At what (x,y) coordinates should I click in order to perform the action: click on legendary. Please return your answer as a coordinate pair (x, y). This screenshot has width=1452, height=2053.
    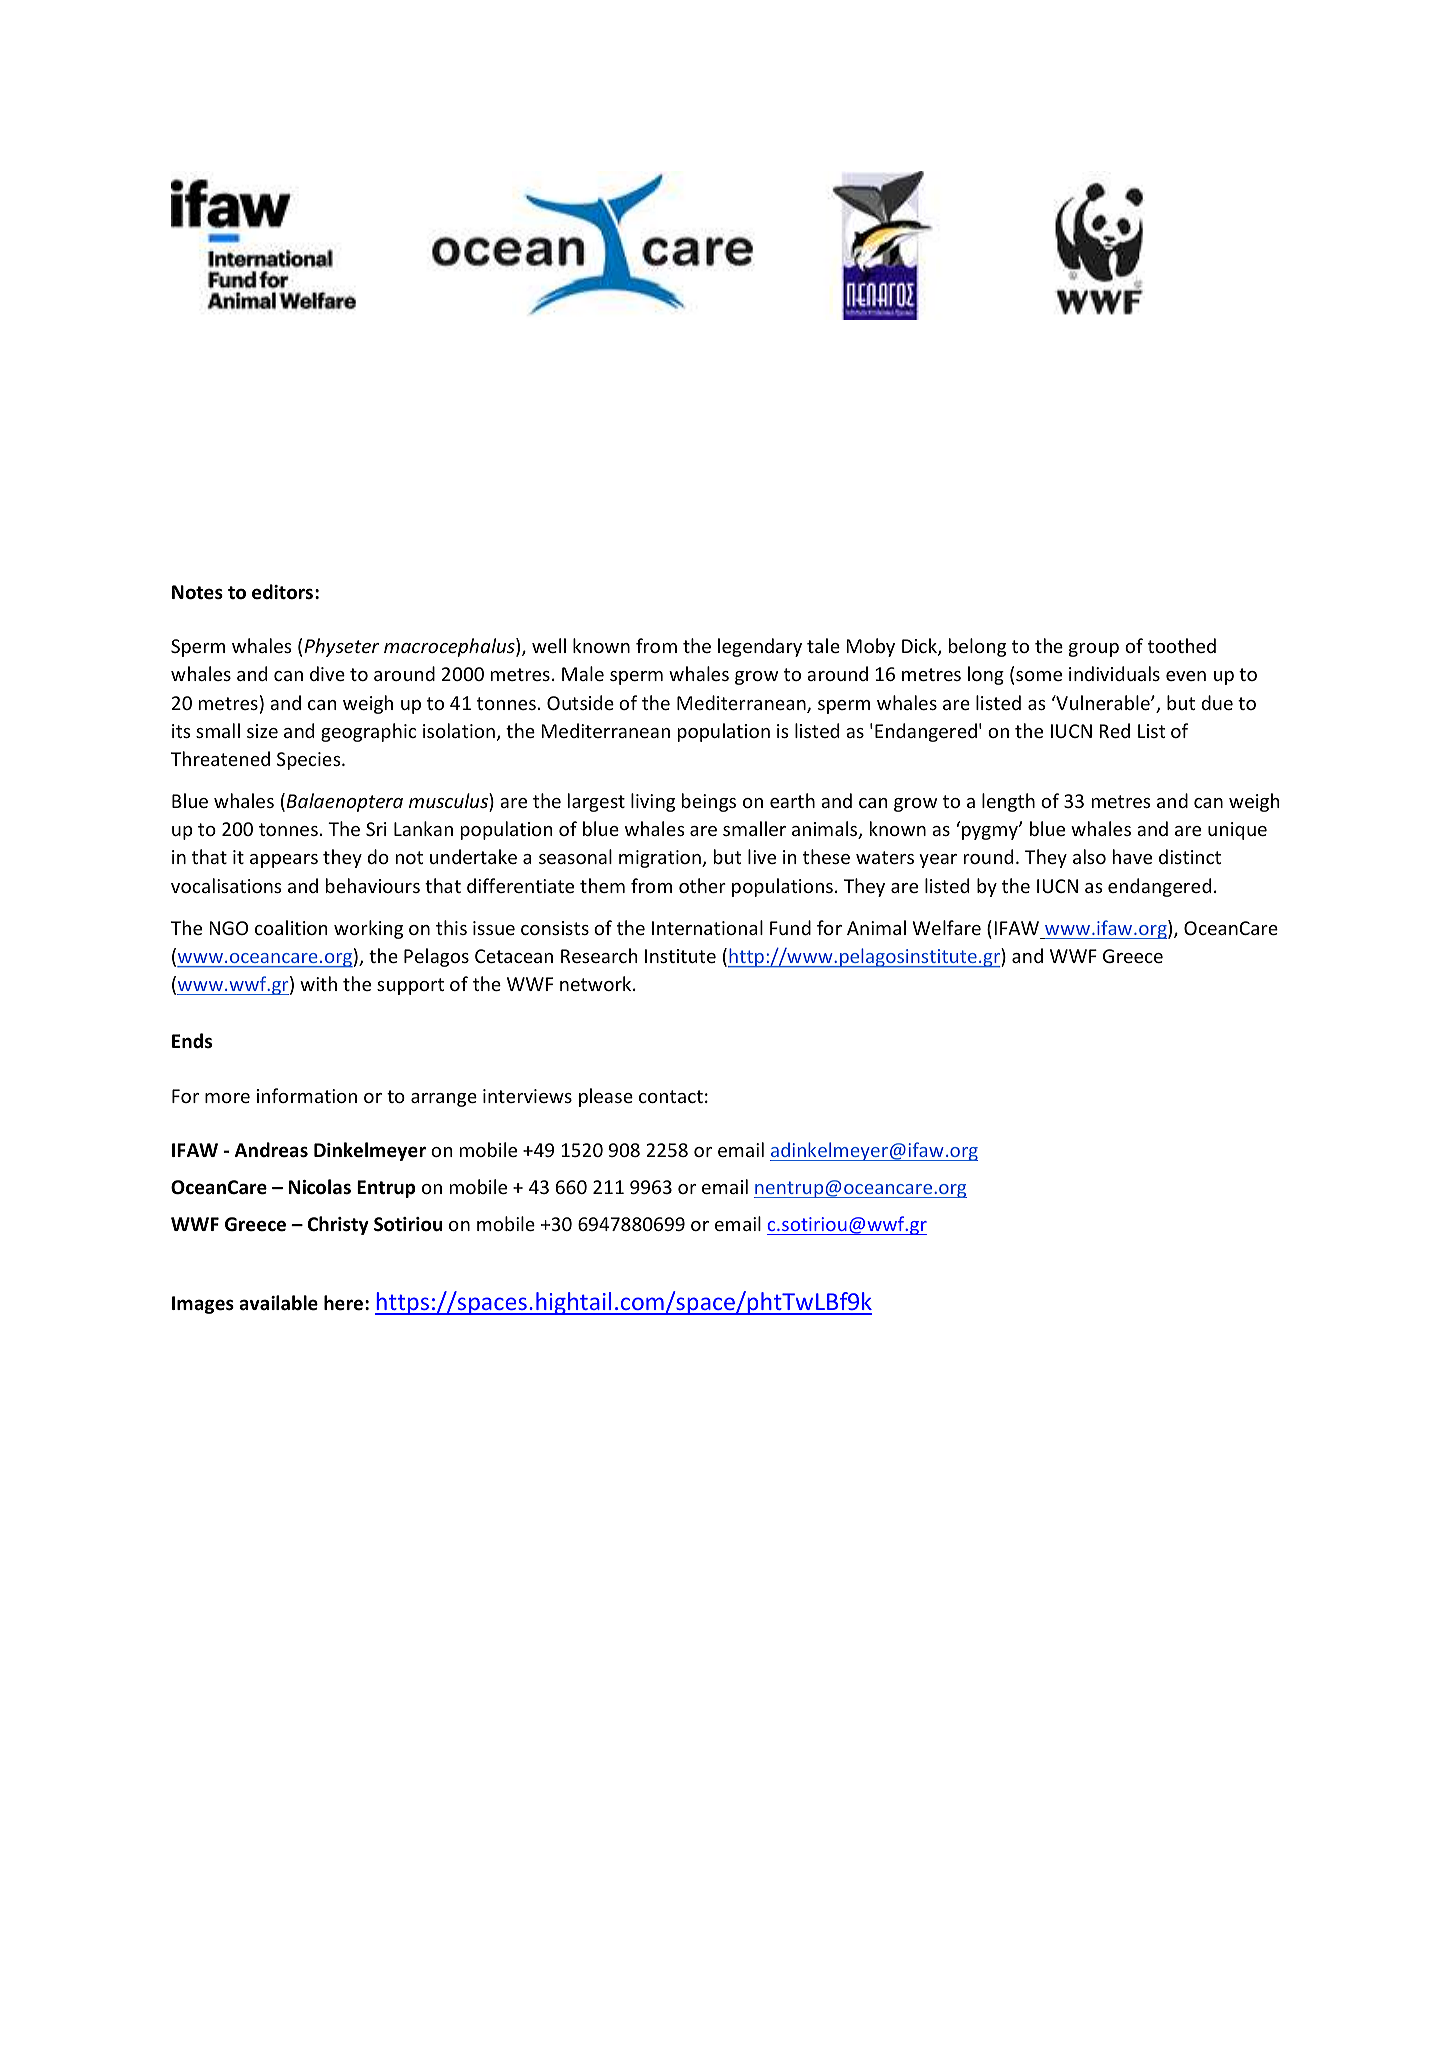
    Looking at the image, I should click on (760, 647).
